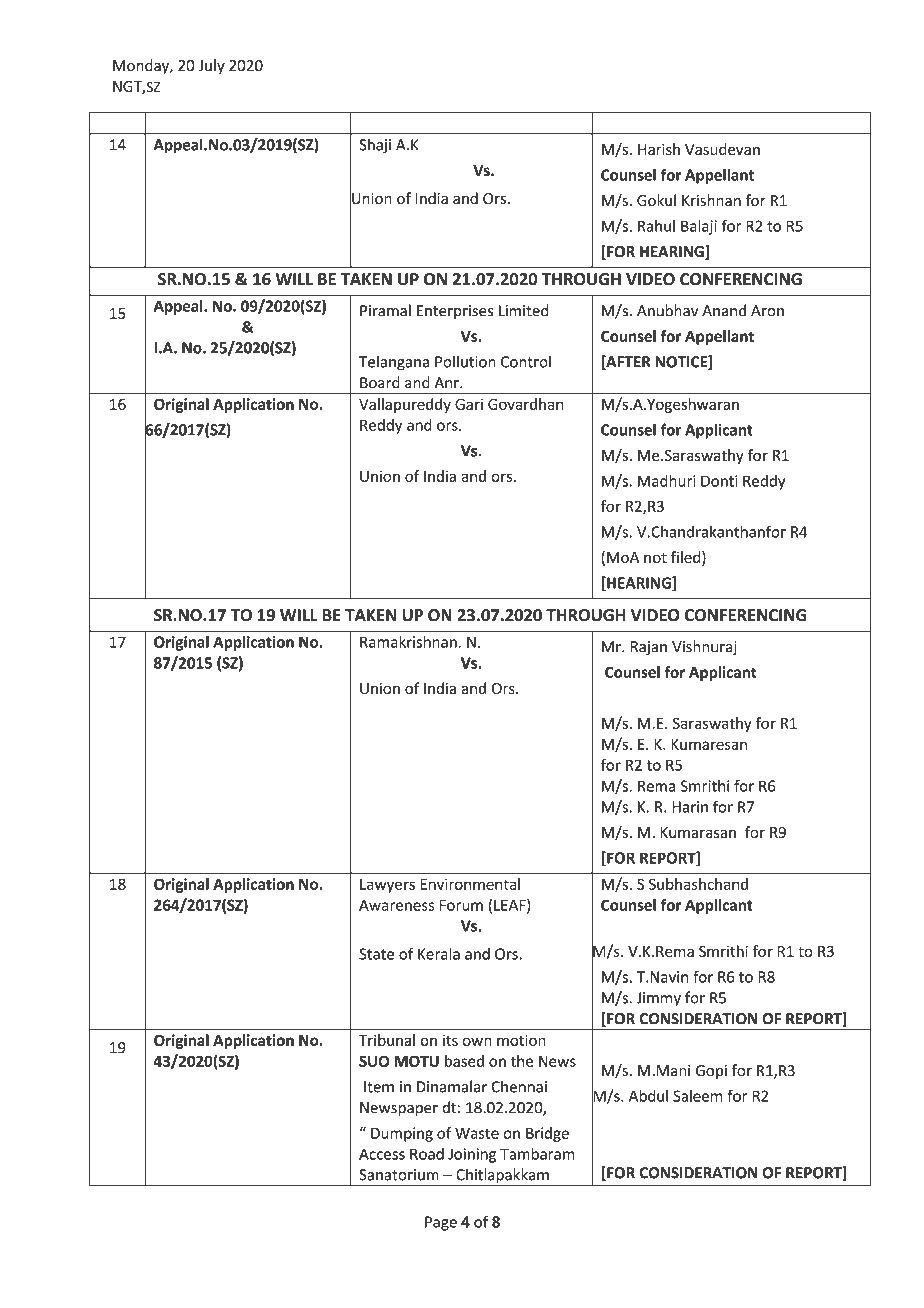 The width and height of the screenshot is (924, 1308). What do you see at coordinates (524, 310) in the screenshot?
I see `Limited` at bounding box center [524, 310].
